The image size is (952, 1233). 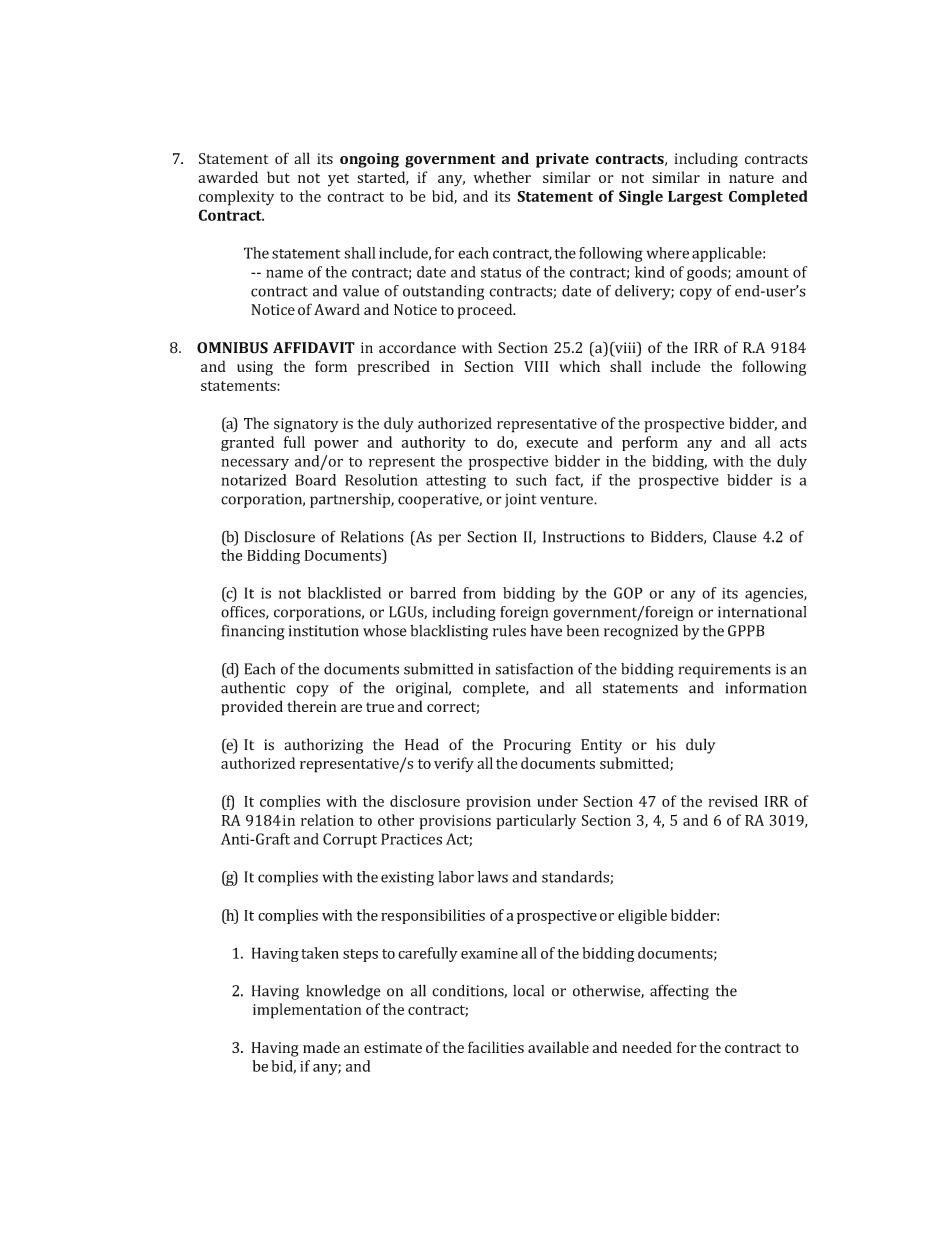 What do you see at coordinates (695, 198) in the document?
I see `Largest` at bounding box center [695, 198].
